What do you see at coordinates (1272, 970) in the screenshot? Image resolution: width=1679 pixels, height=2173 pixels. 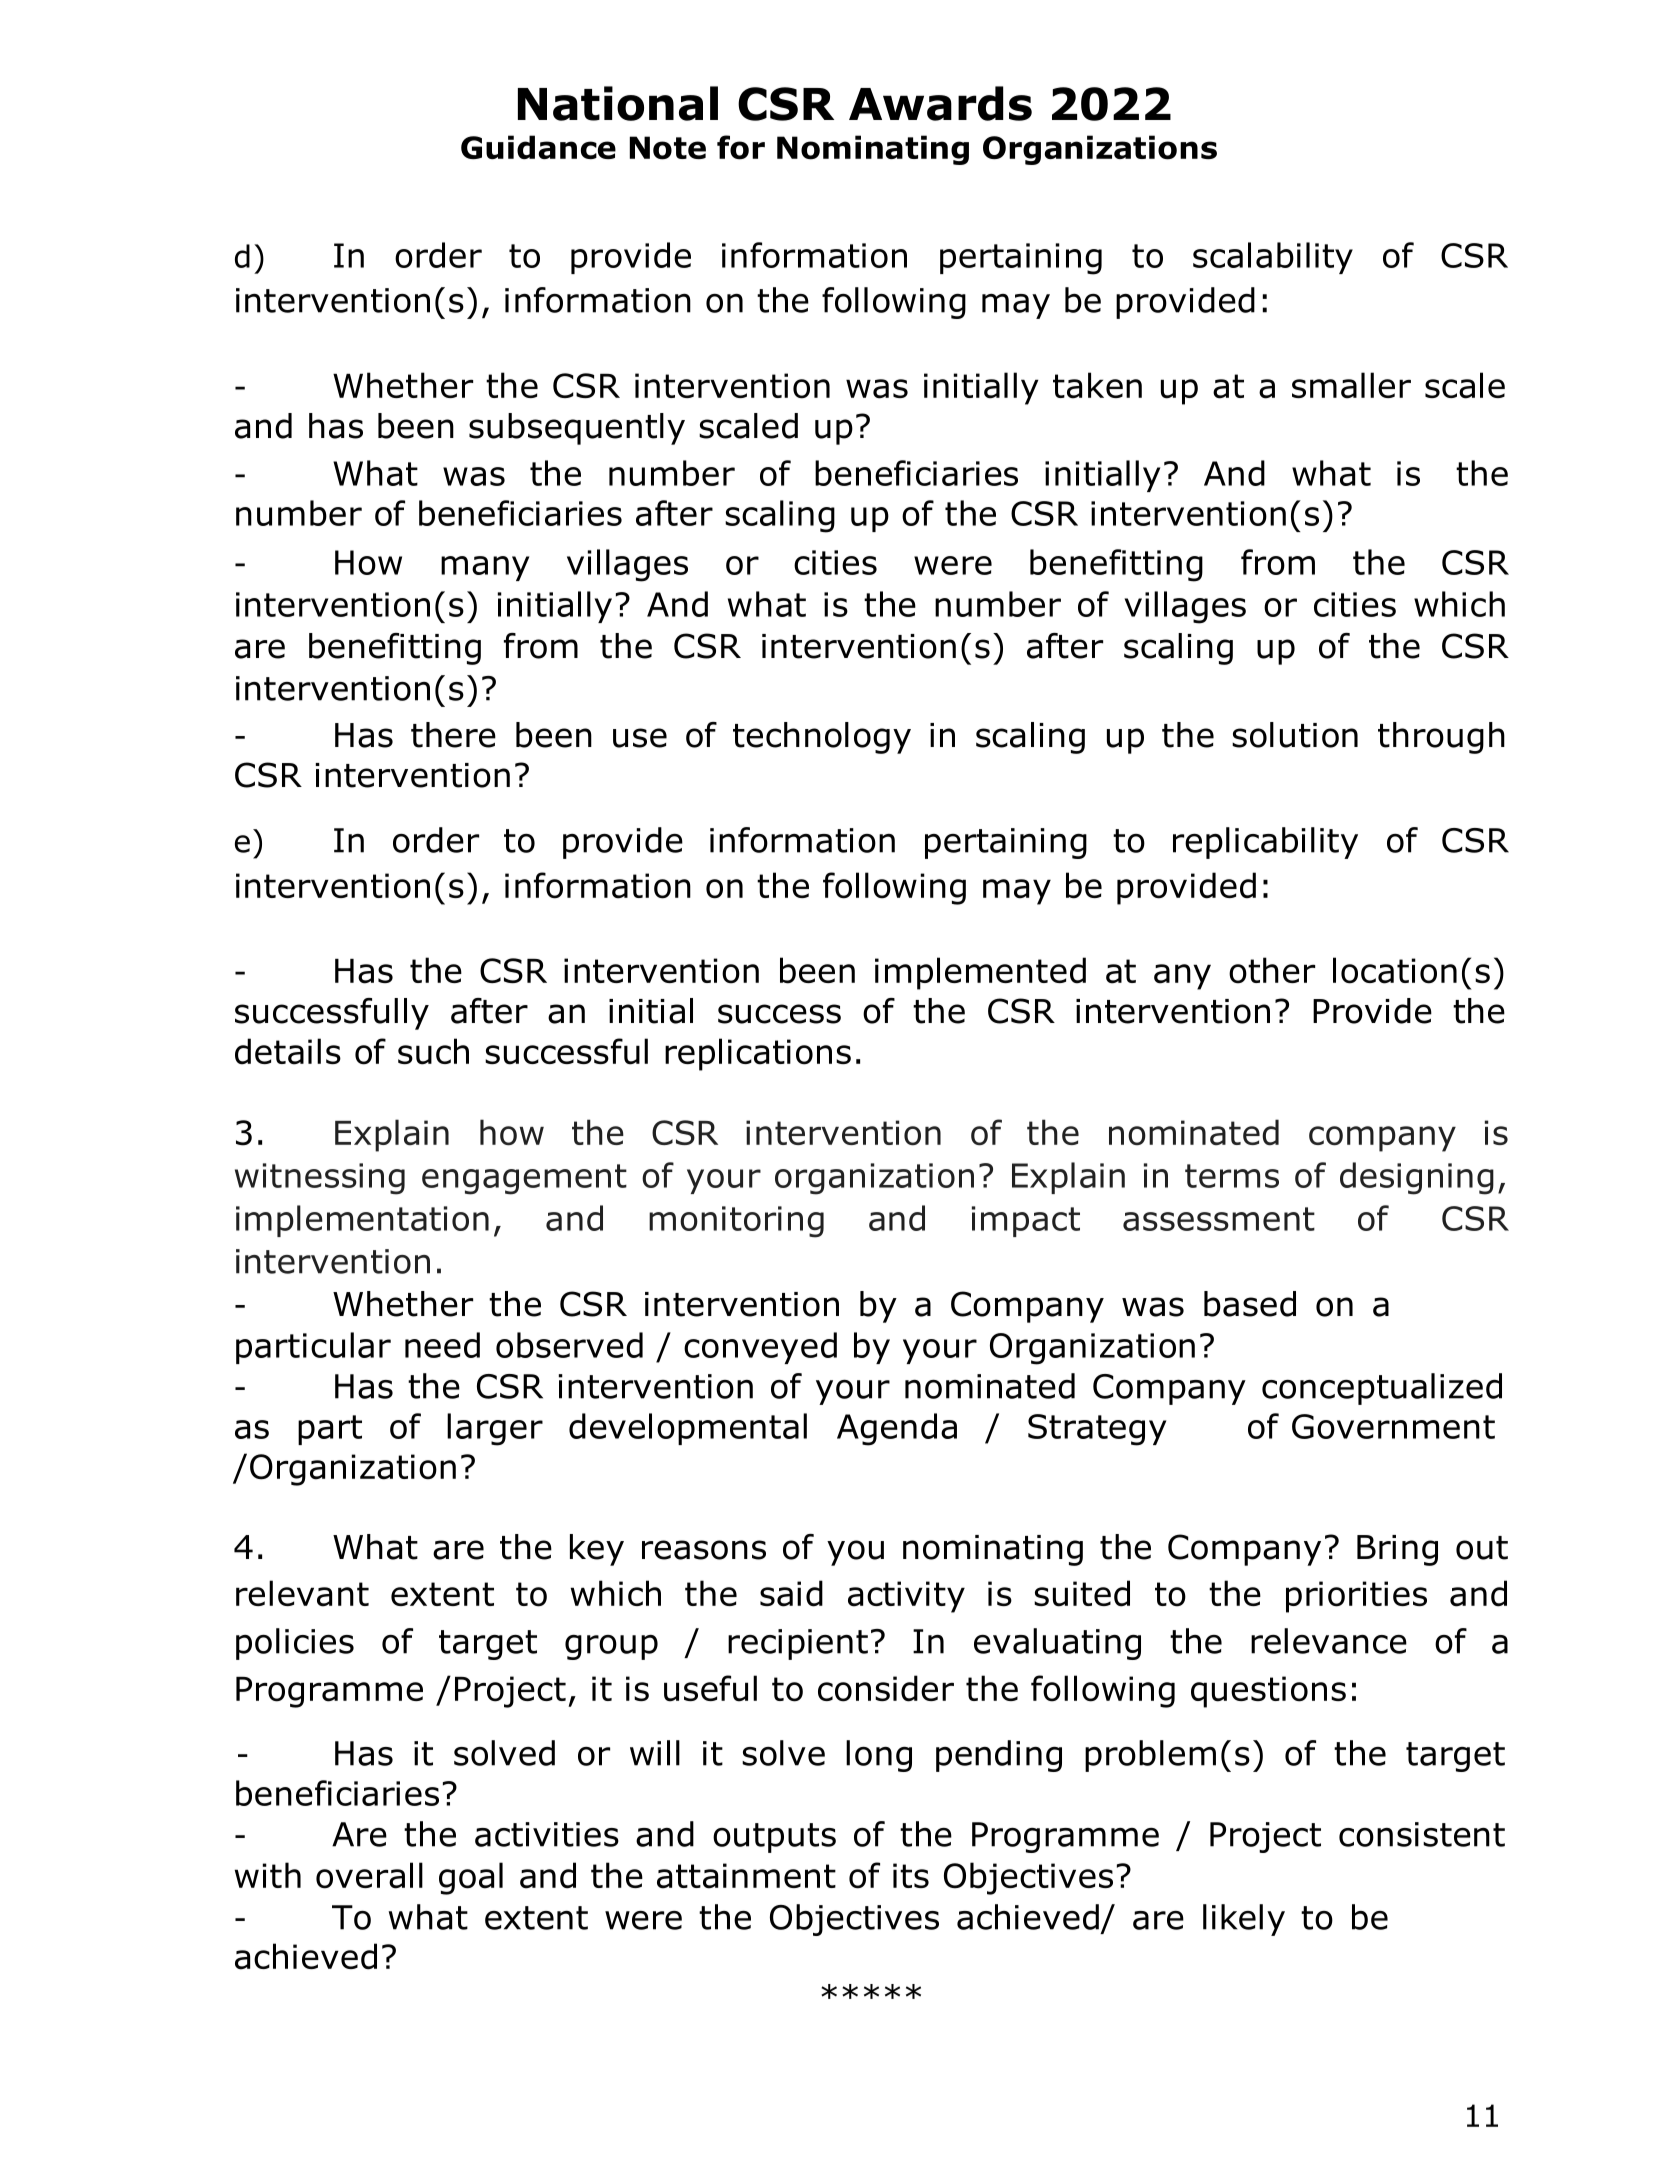 I see `other` at bounding box center [1272, 970].
